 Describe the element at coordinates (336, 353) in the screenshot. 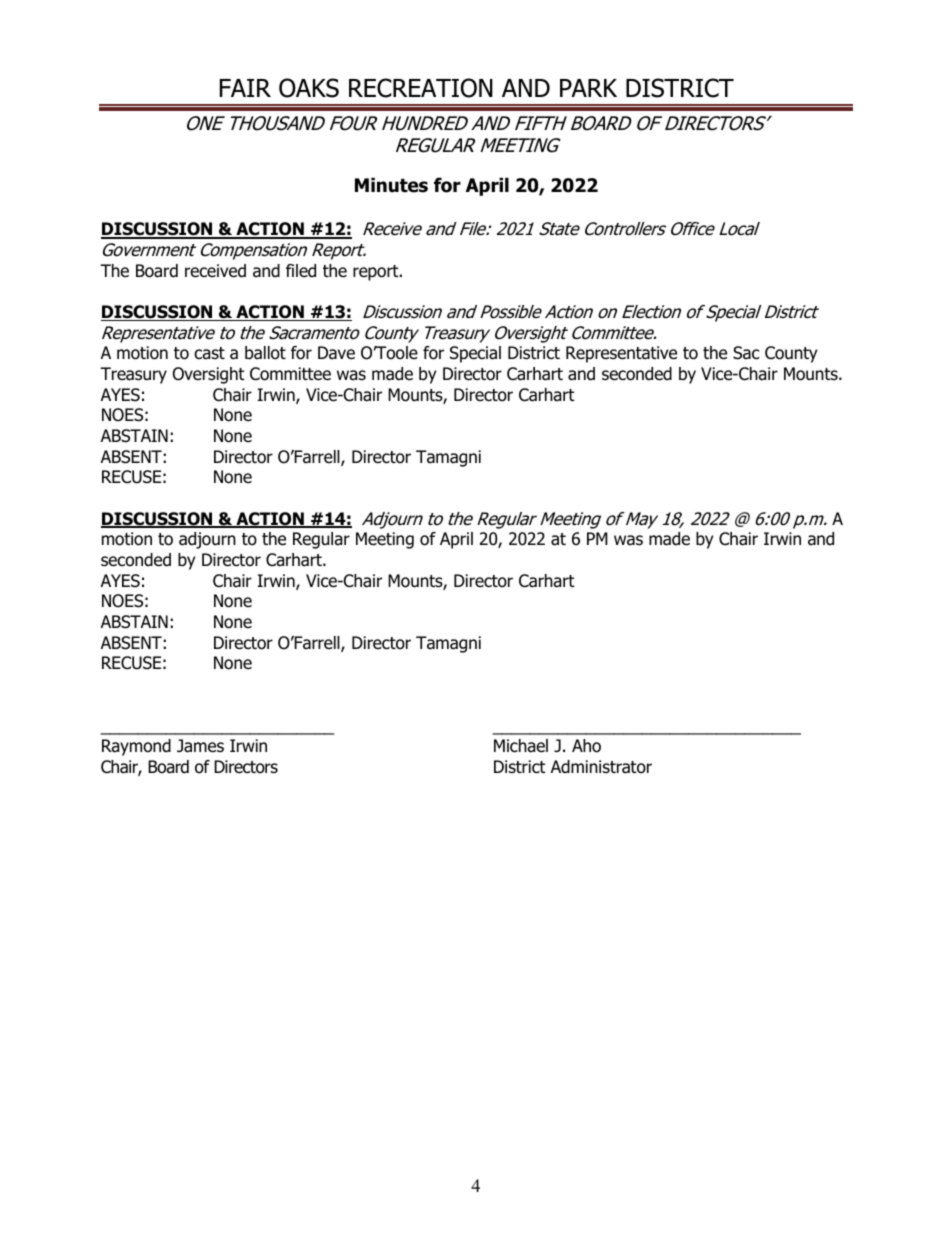

I see `Dave` at that location.
